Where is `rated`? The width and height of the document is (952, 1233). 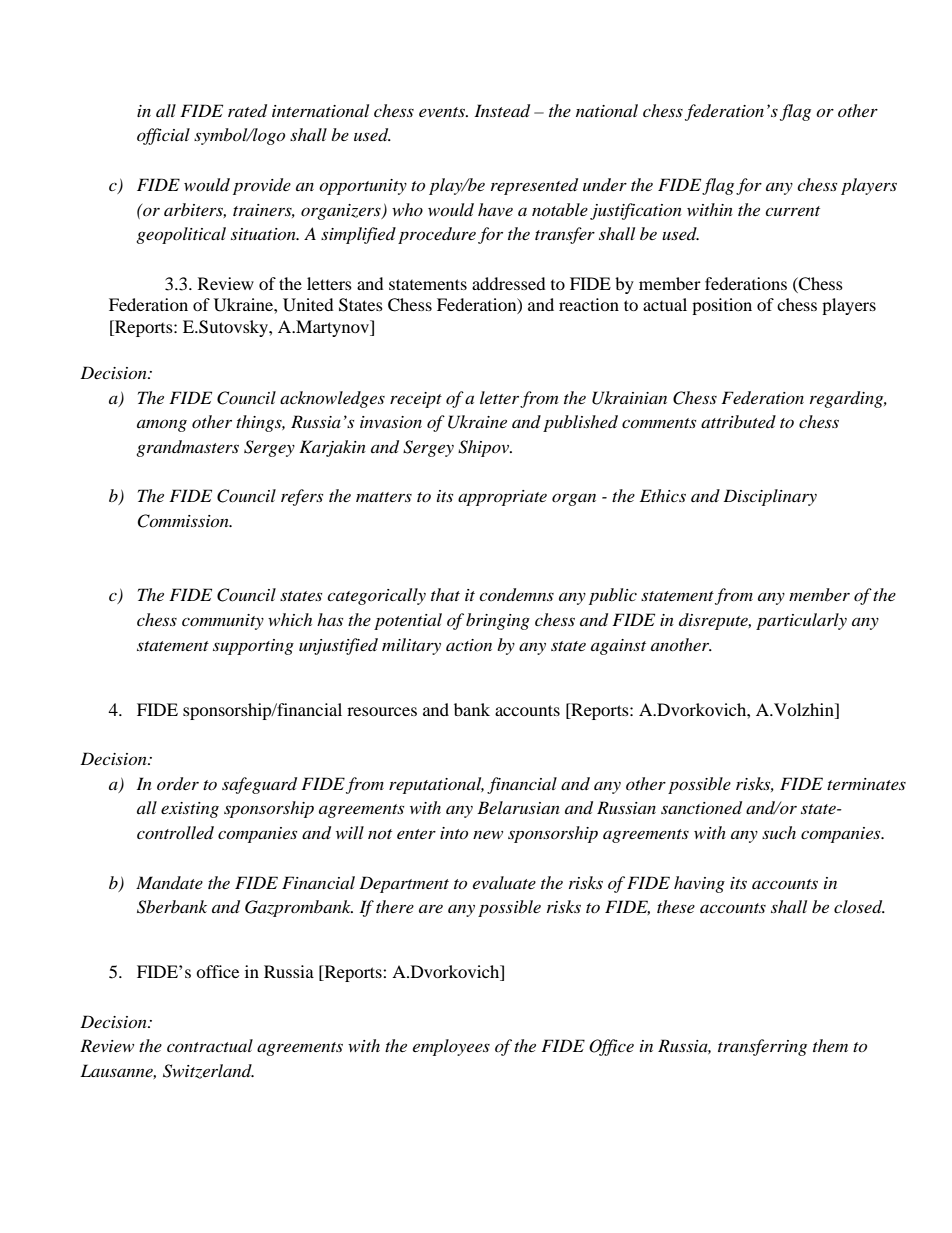 rated is located at coordinates (247, 111).
